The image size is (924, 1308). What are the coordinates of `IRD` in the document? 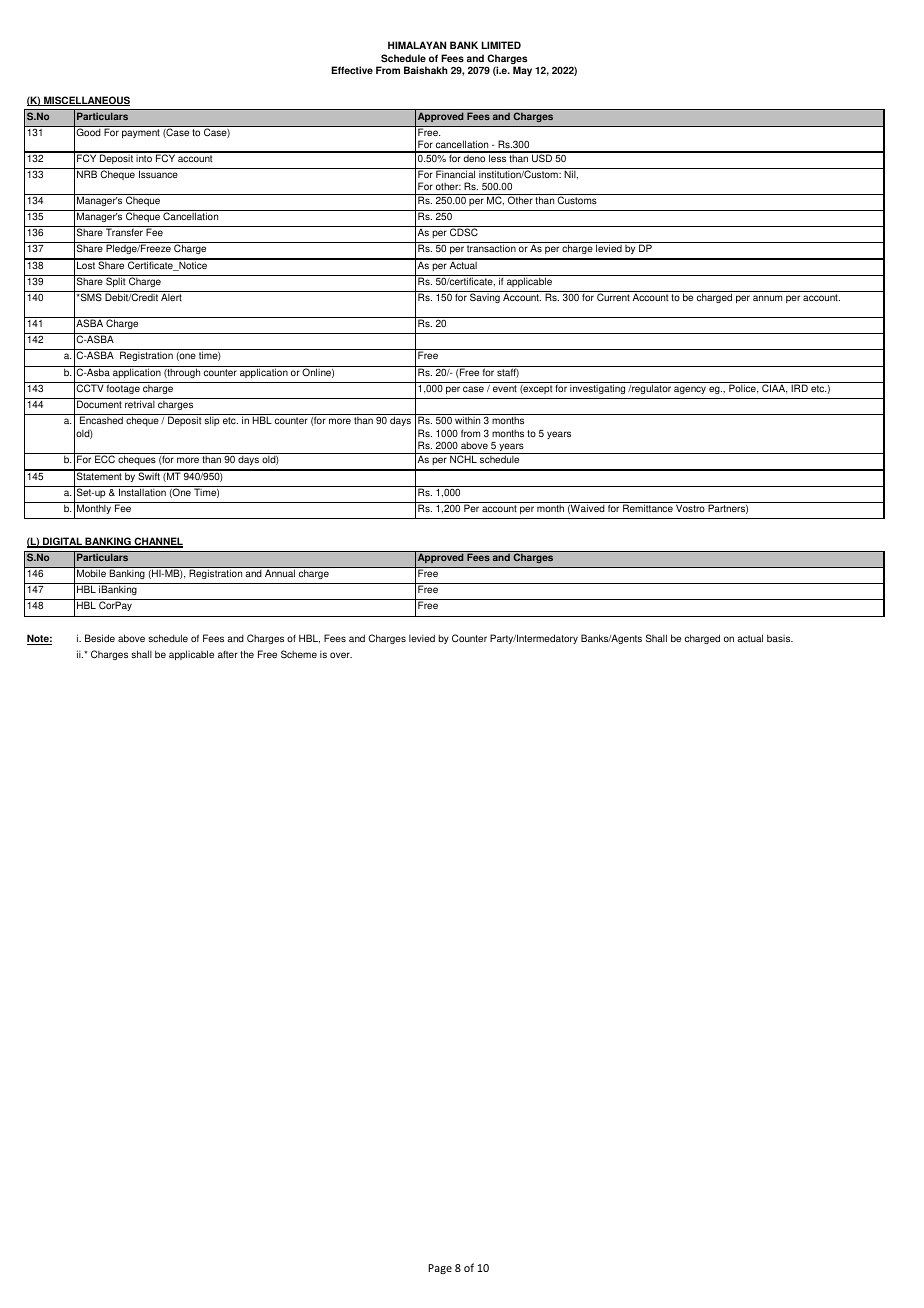 It's located at (799, 388).
